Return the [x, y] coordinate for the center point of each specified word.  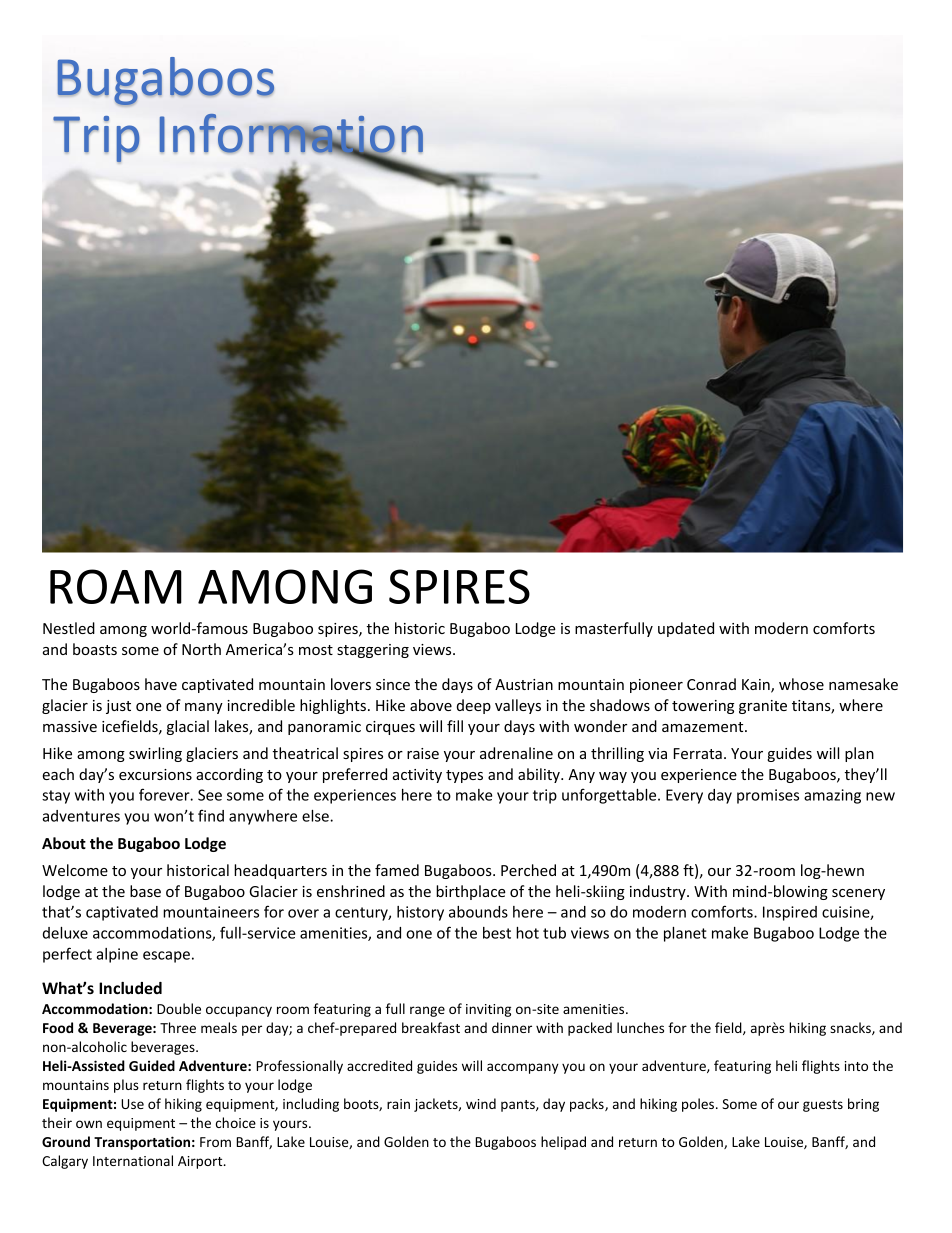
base [145, 891]
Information [291, 134]
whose [801, 684]
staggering [373, 651]
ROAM [116, 586]
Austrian [524, 684]
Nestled [69, 628]
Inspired [790, 913]
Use [132, 1104]
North [201, 649]
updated [686, 629]
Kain [757, 686]
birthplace [471, 892]
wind [481, 1103]
